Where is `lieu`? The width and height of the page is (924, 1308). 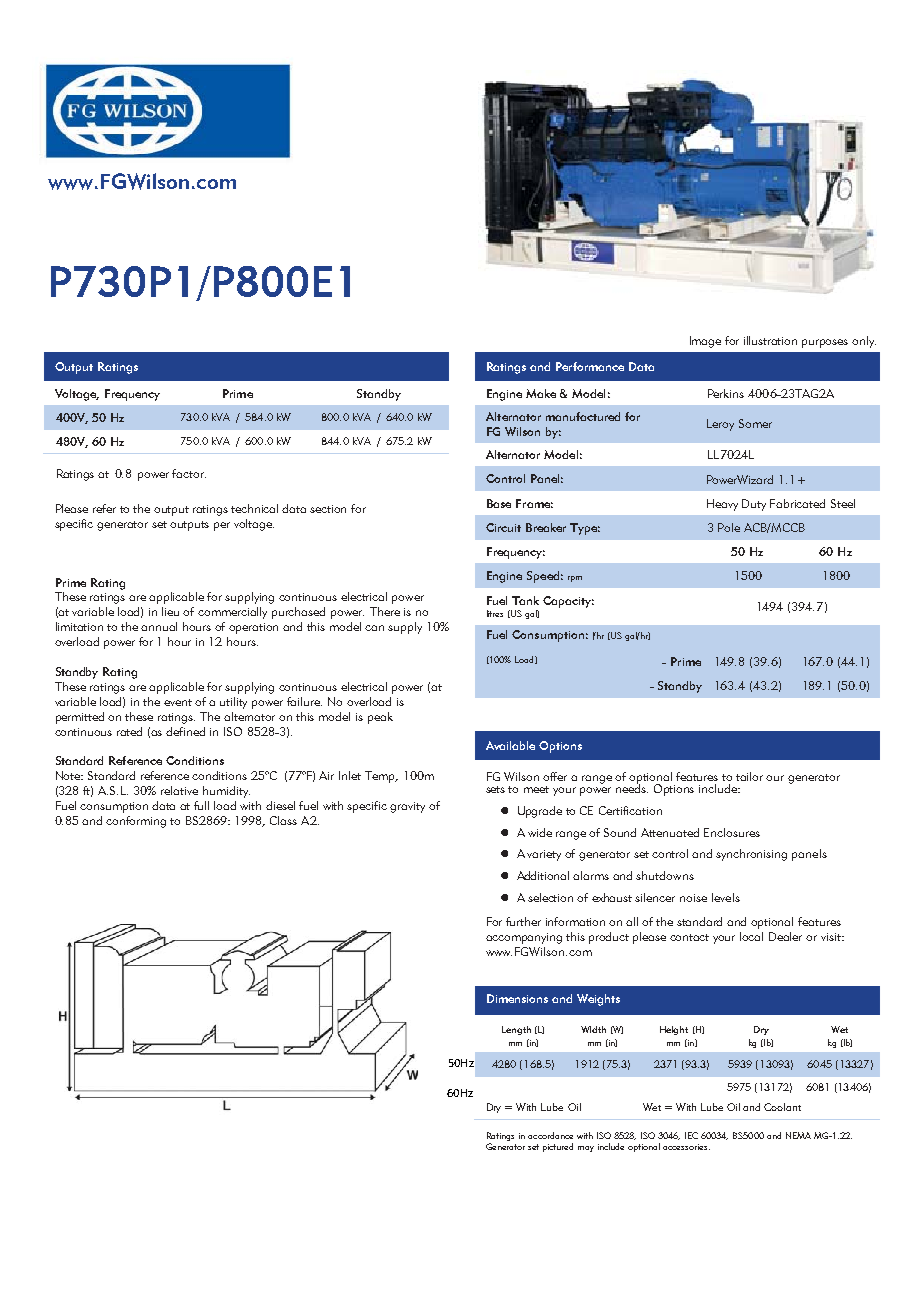
lieu is located at coordinates (170, 611).
